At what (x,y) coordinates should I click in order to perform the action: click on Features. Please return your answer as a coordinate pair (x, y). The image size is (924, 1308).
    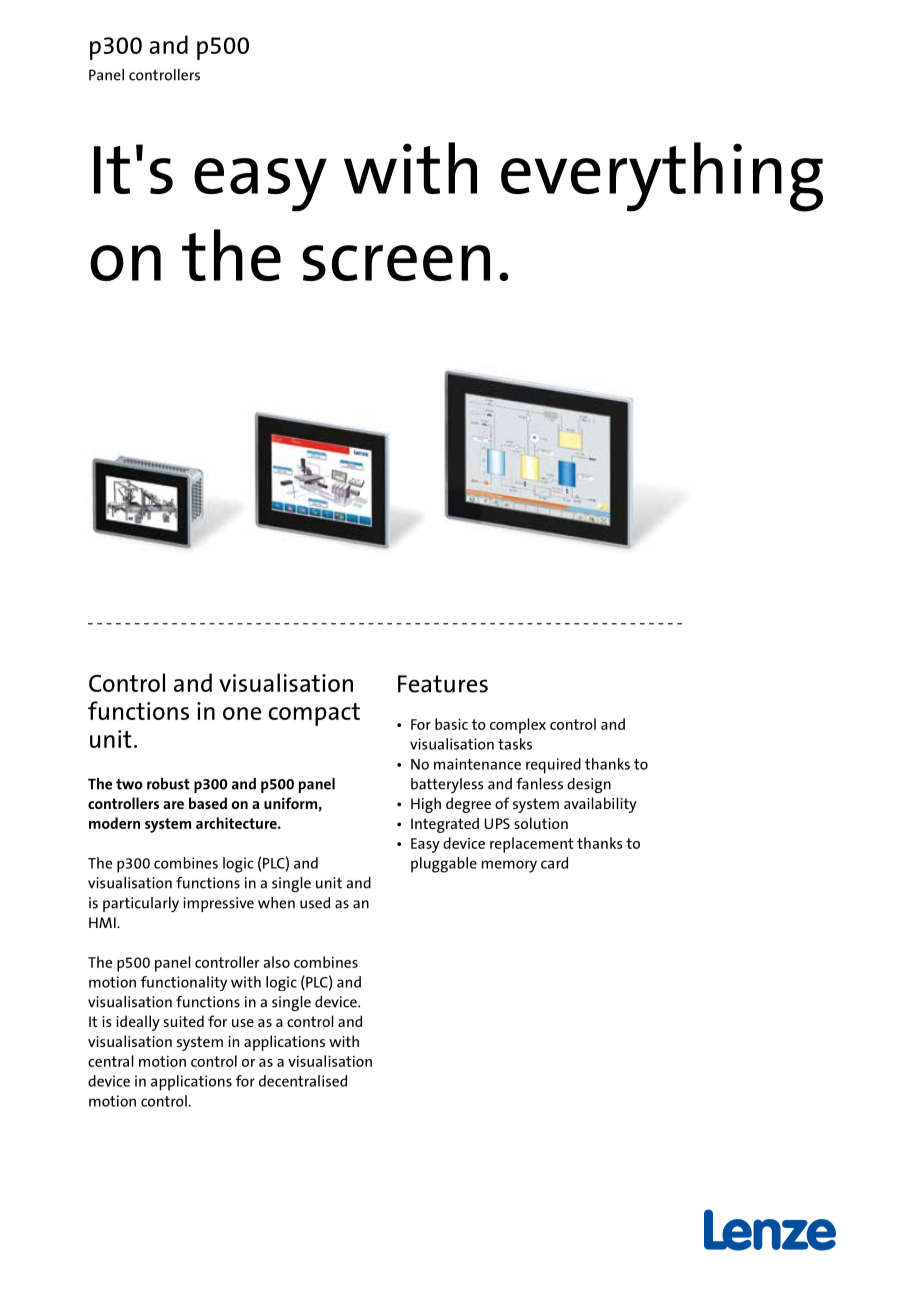
    Looking at the image, I should click on (443, 684).
